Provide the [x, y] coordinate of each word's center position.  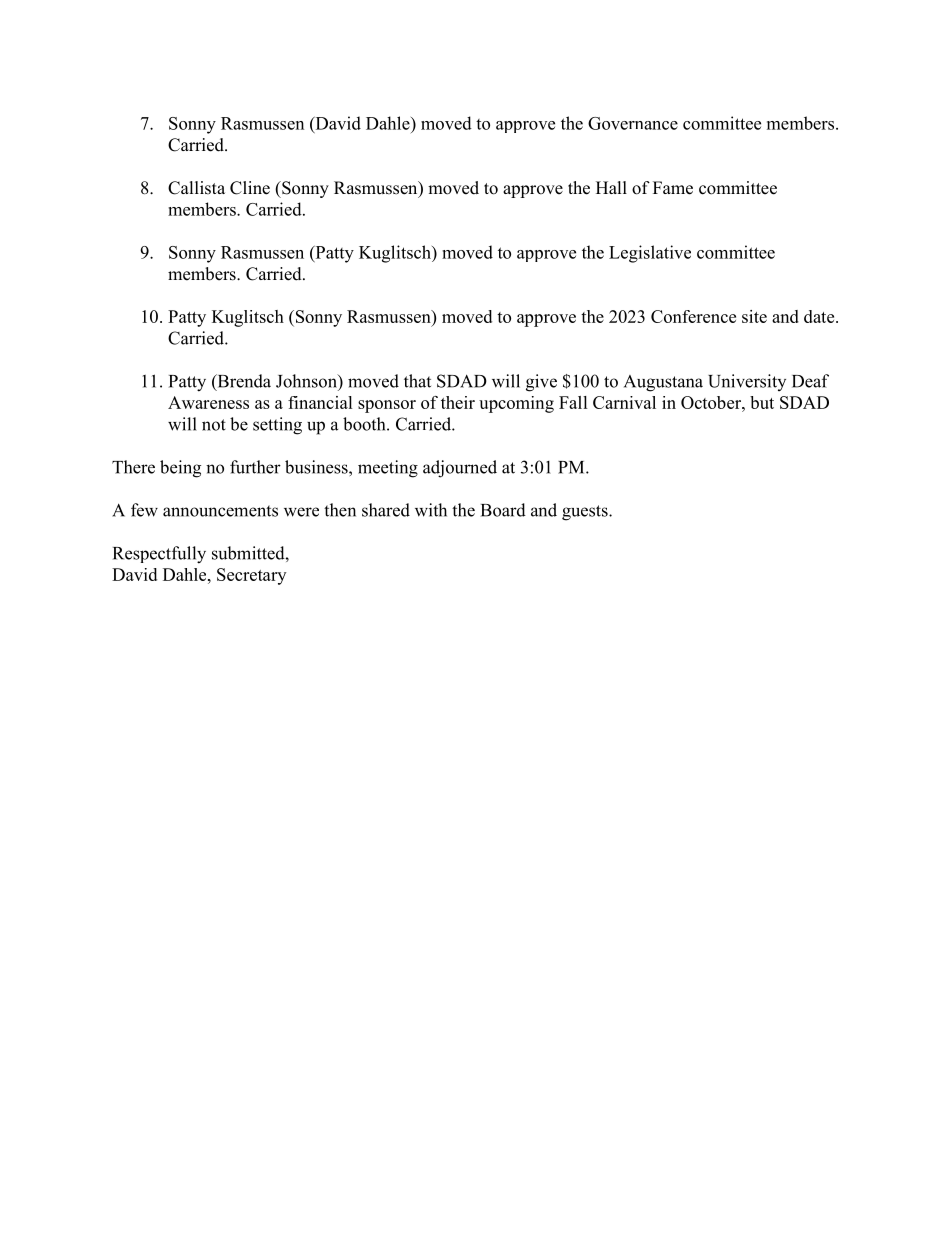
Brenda [243, 382]
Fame [673, 188]
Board [503, 510]
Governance [633, 123]
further [255, 467]
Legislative [650, 254]
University [747, 382]
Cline [250, 188]
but [762, 402]
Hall [611, 187]
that [417, 381]
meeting [388, 469]
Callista [196, 188]
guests [586, 513]
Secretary [251, 576]
